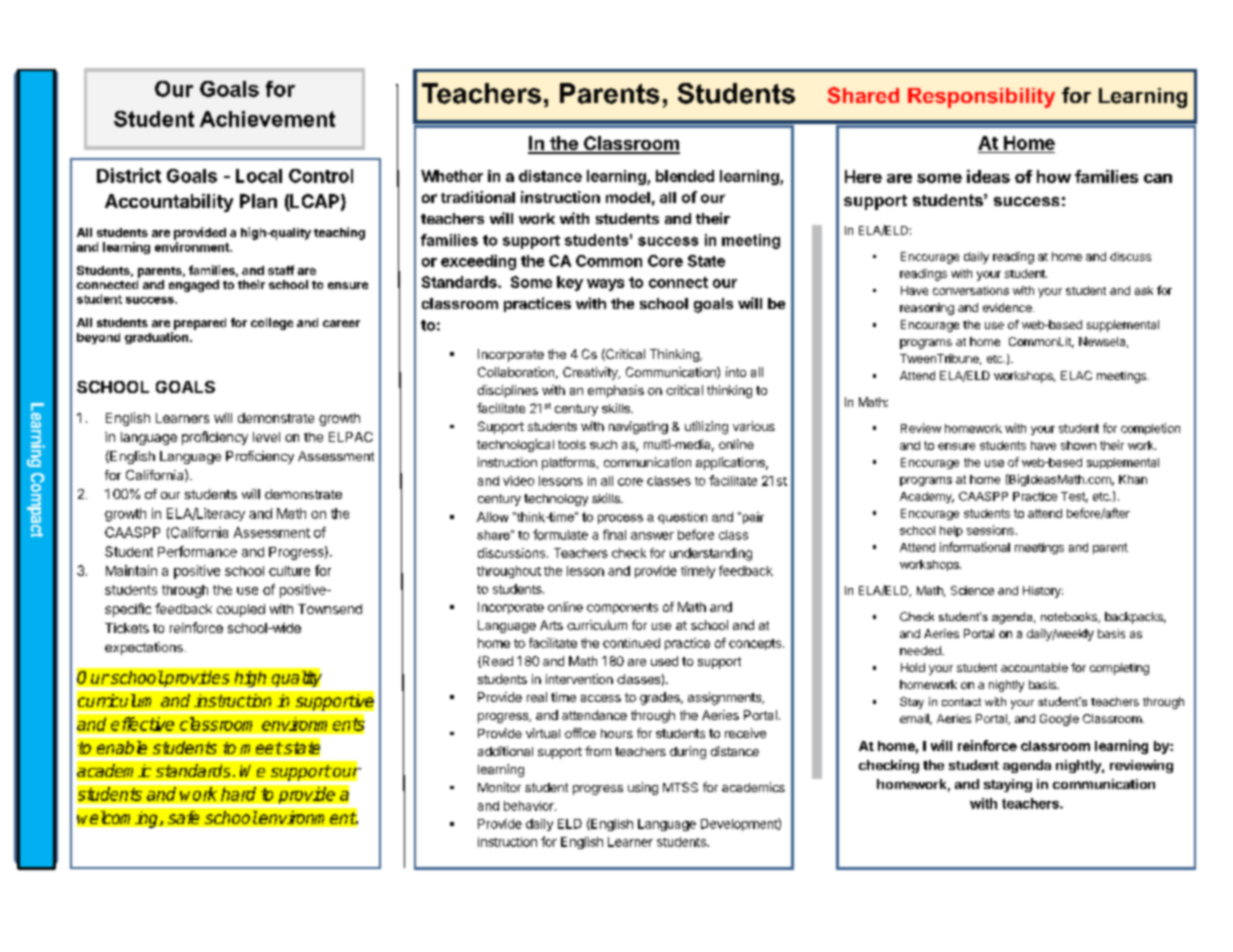 This screenshot has height=952, width=1233. What do you see at coordinates (685, 176) in the screenshot?
I see `blended` at bounding box center [685, 176].
